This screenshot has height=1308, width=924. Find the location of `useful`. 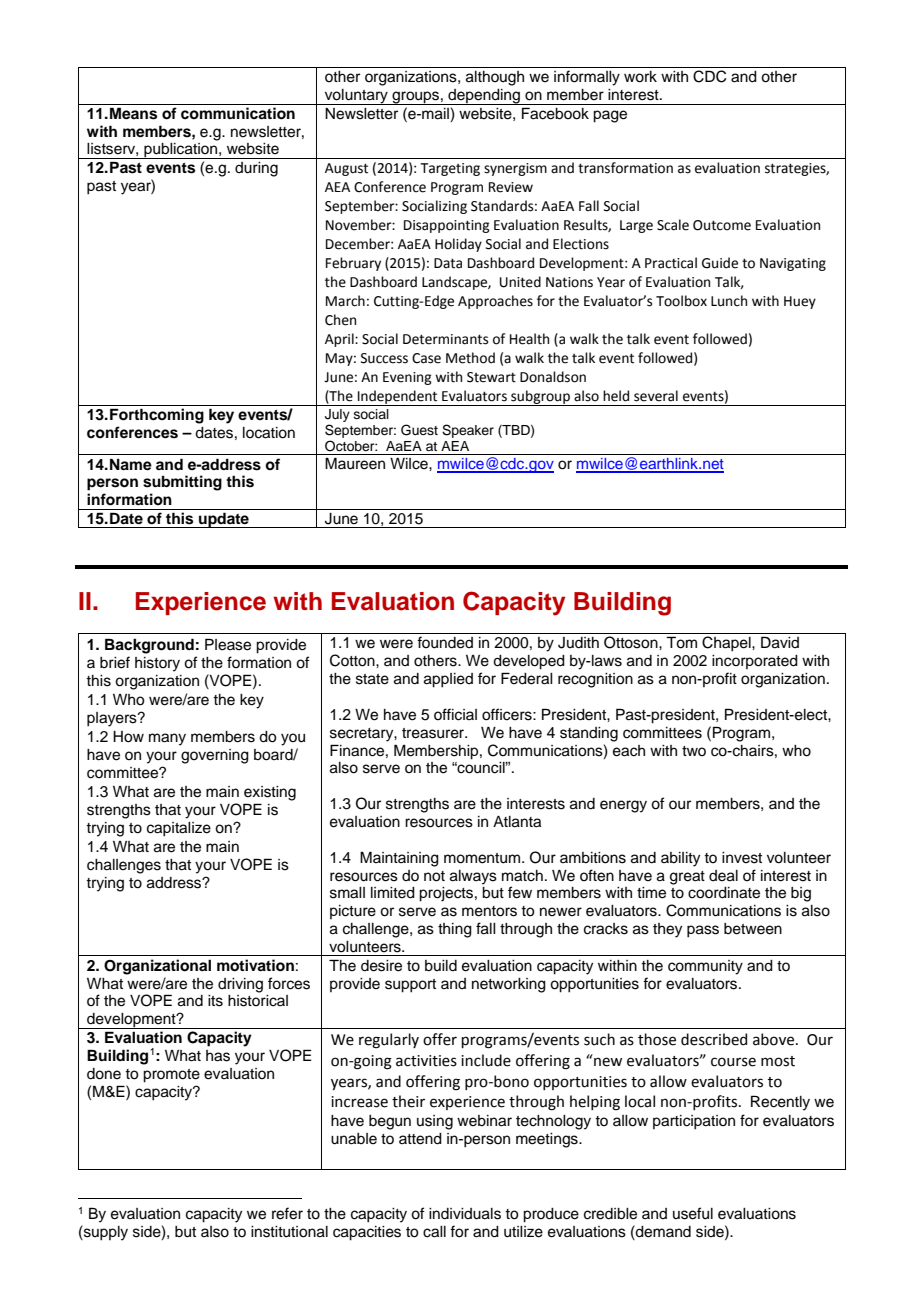

useful is located at coordinates (693, 1213).
